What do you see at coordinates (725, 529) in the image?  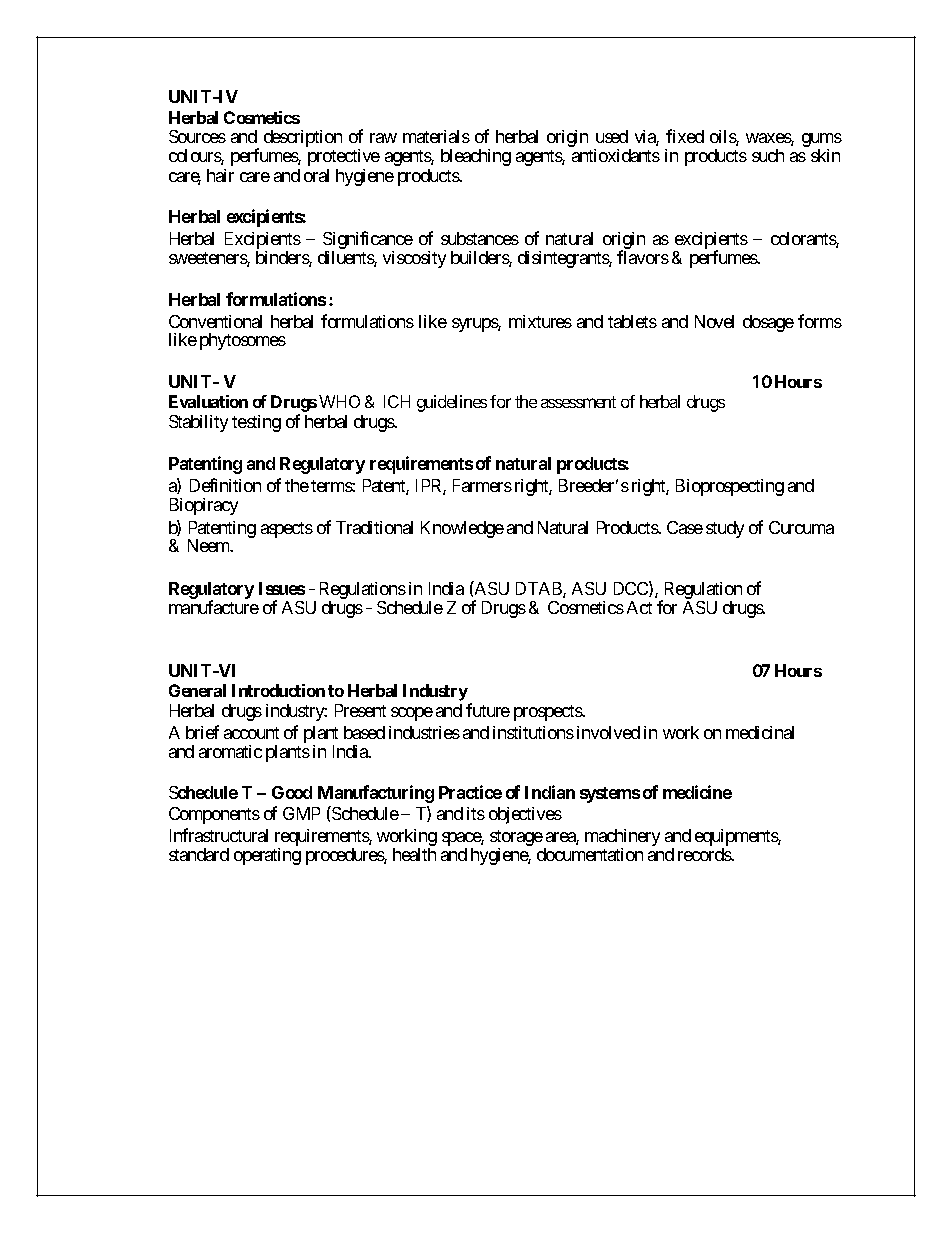 I see `study` at bounding box center [725, 529].
